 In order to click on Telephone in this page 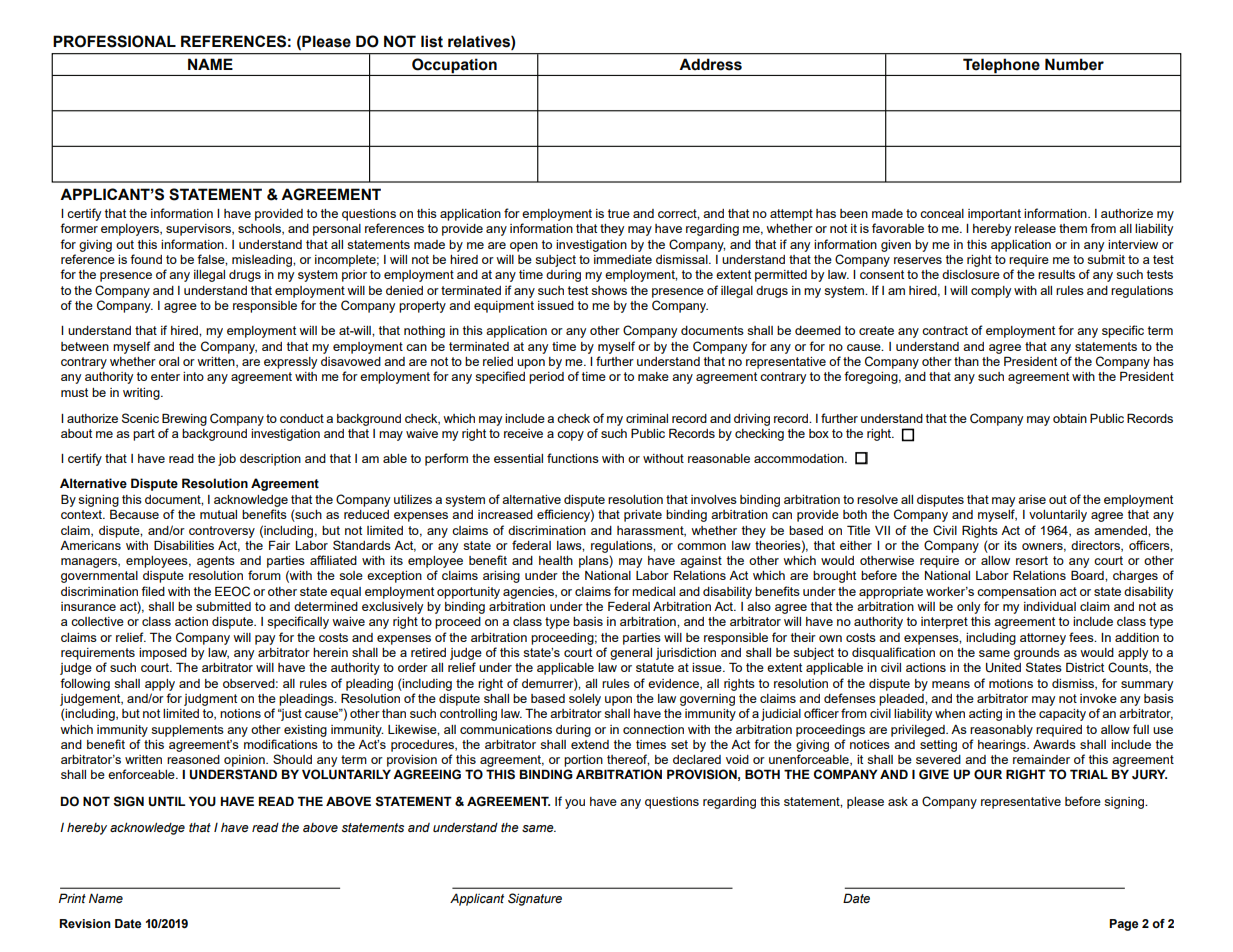, I will do `click(1001, 67)`.
